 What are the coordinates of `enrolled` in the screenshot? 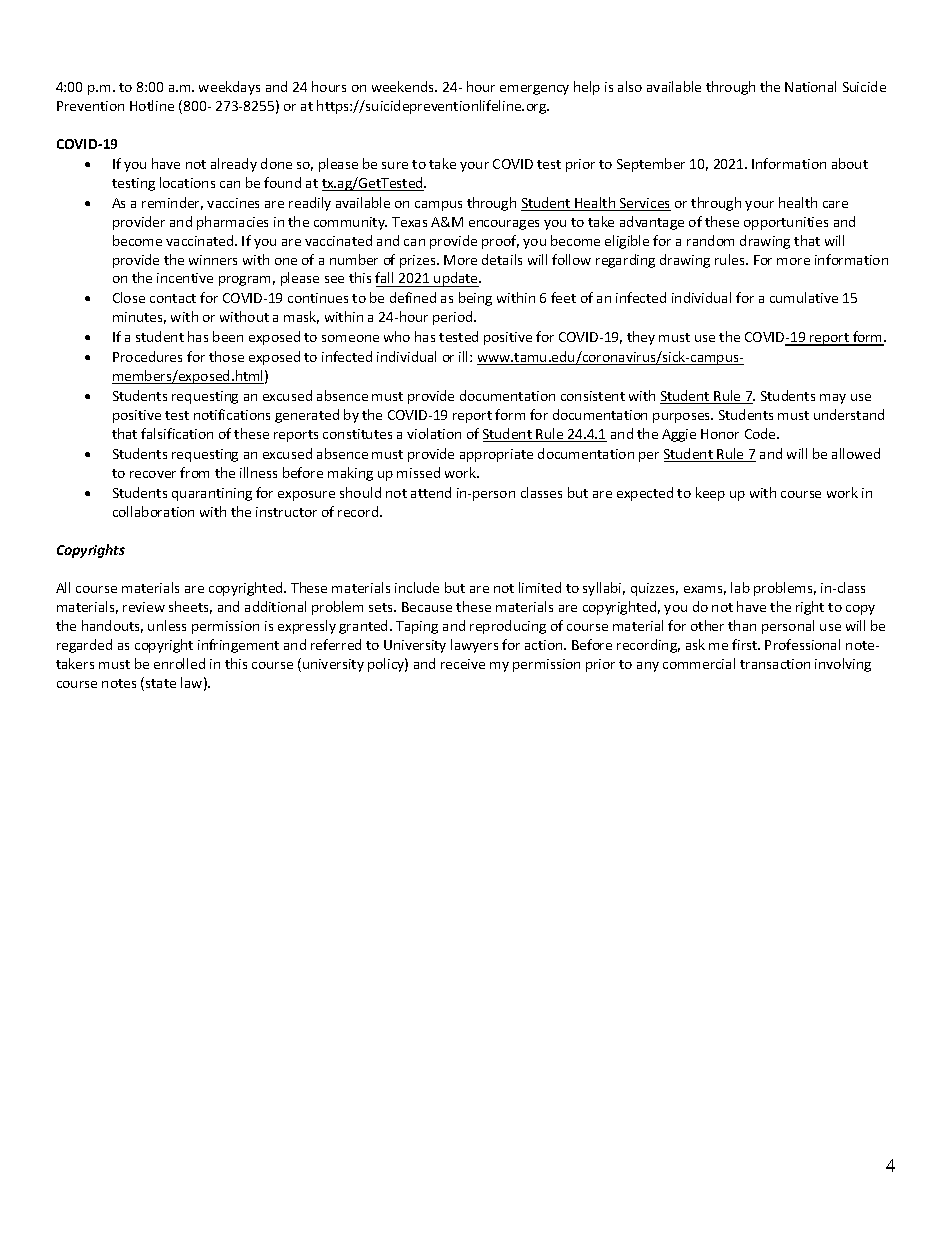 It's located at (179, 663).
